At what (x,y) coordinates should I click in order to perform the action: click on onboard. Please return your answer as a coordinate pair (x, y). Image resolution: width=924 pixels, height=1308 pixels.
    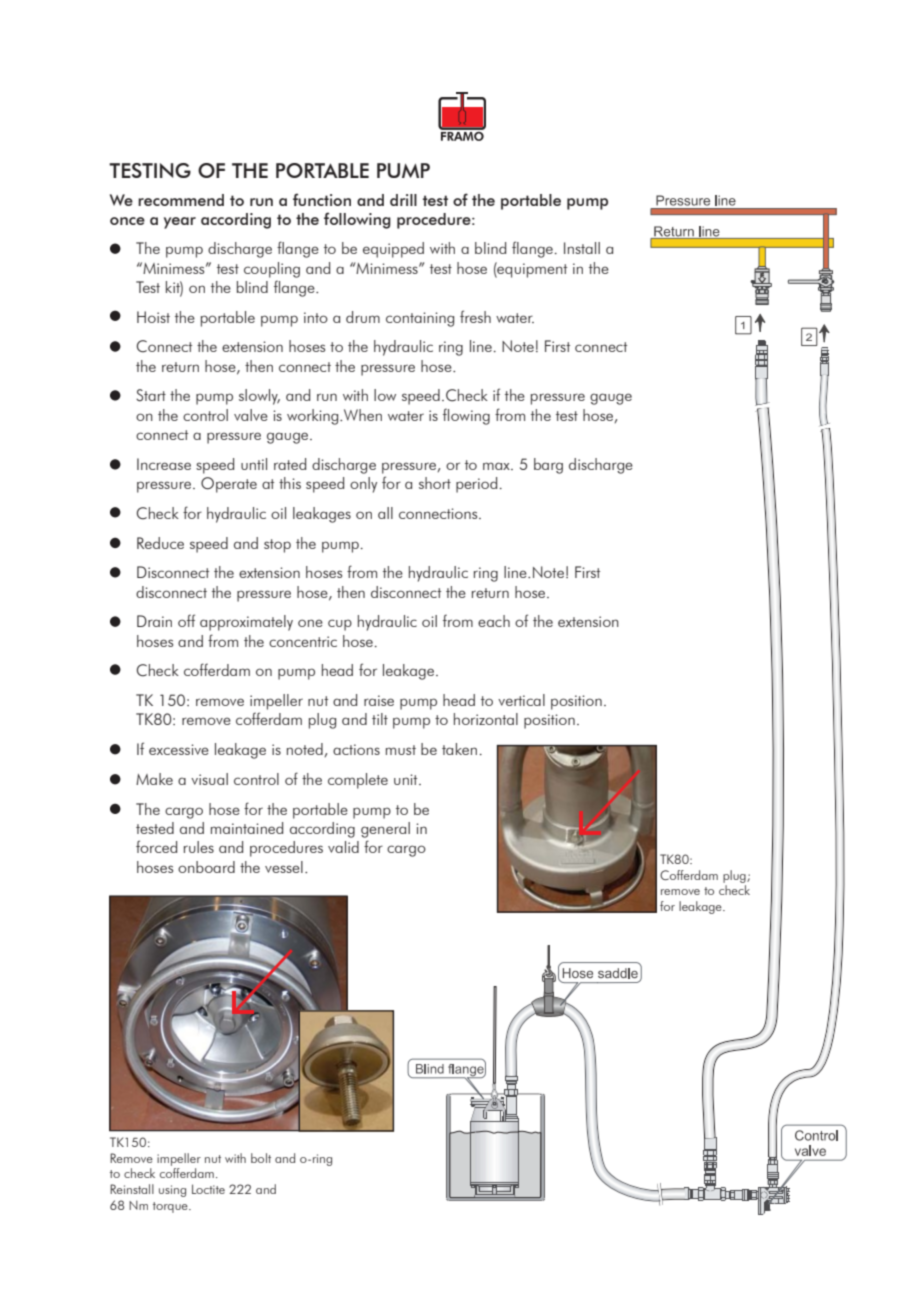
    Looking at the image, I should click on (206, 867).
